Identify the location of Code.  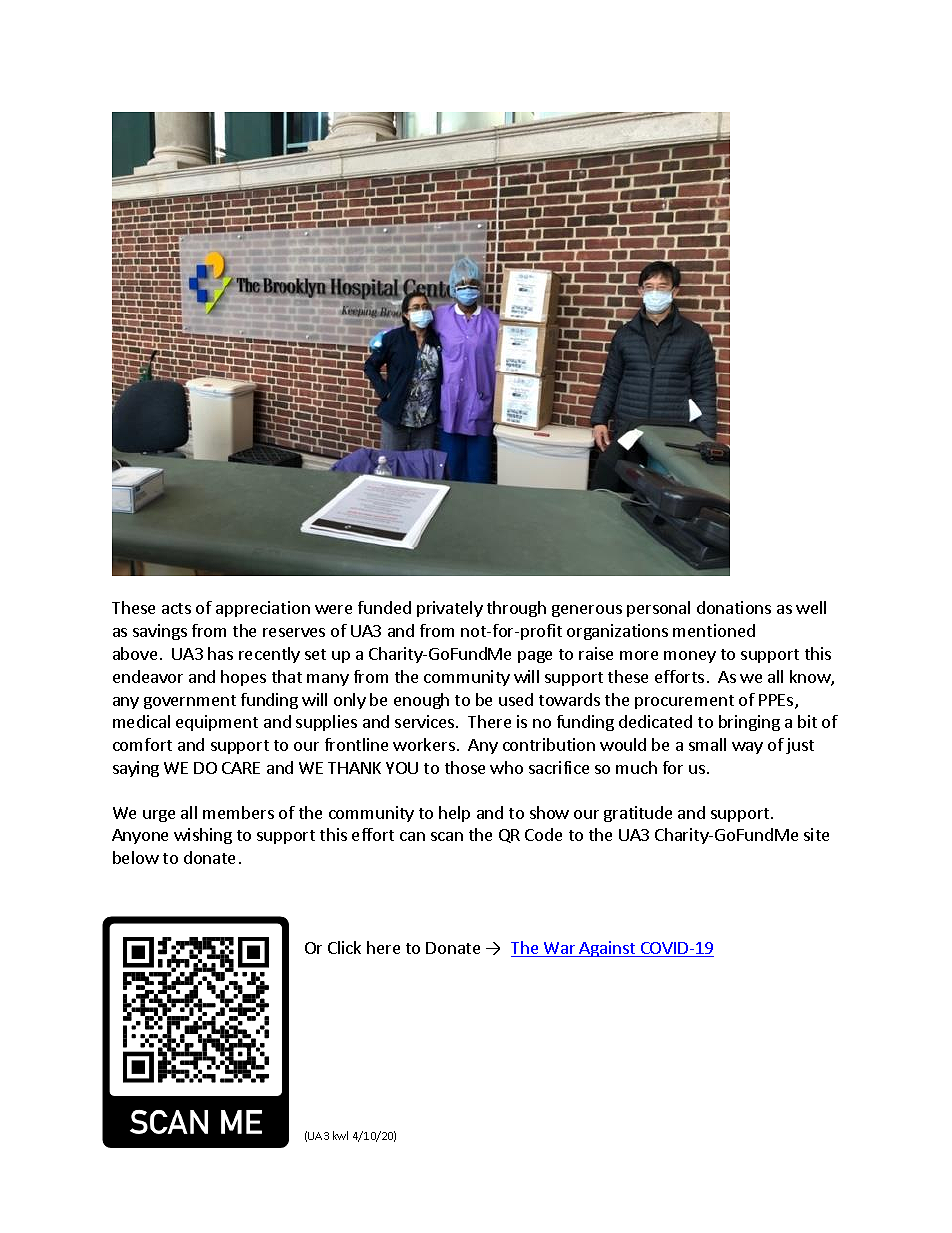
(543, 834).
